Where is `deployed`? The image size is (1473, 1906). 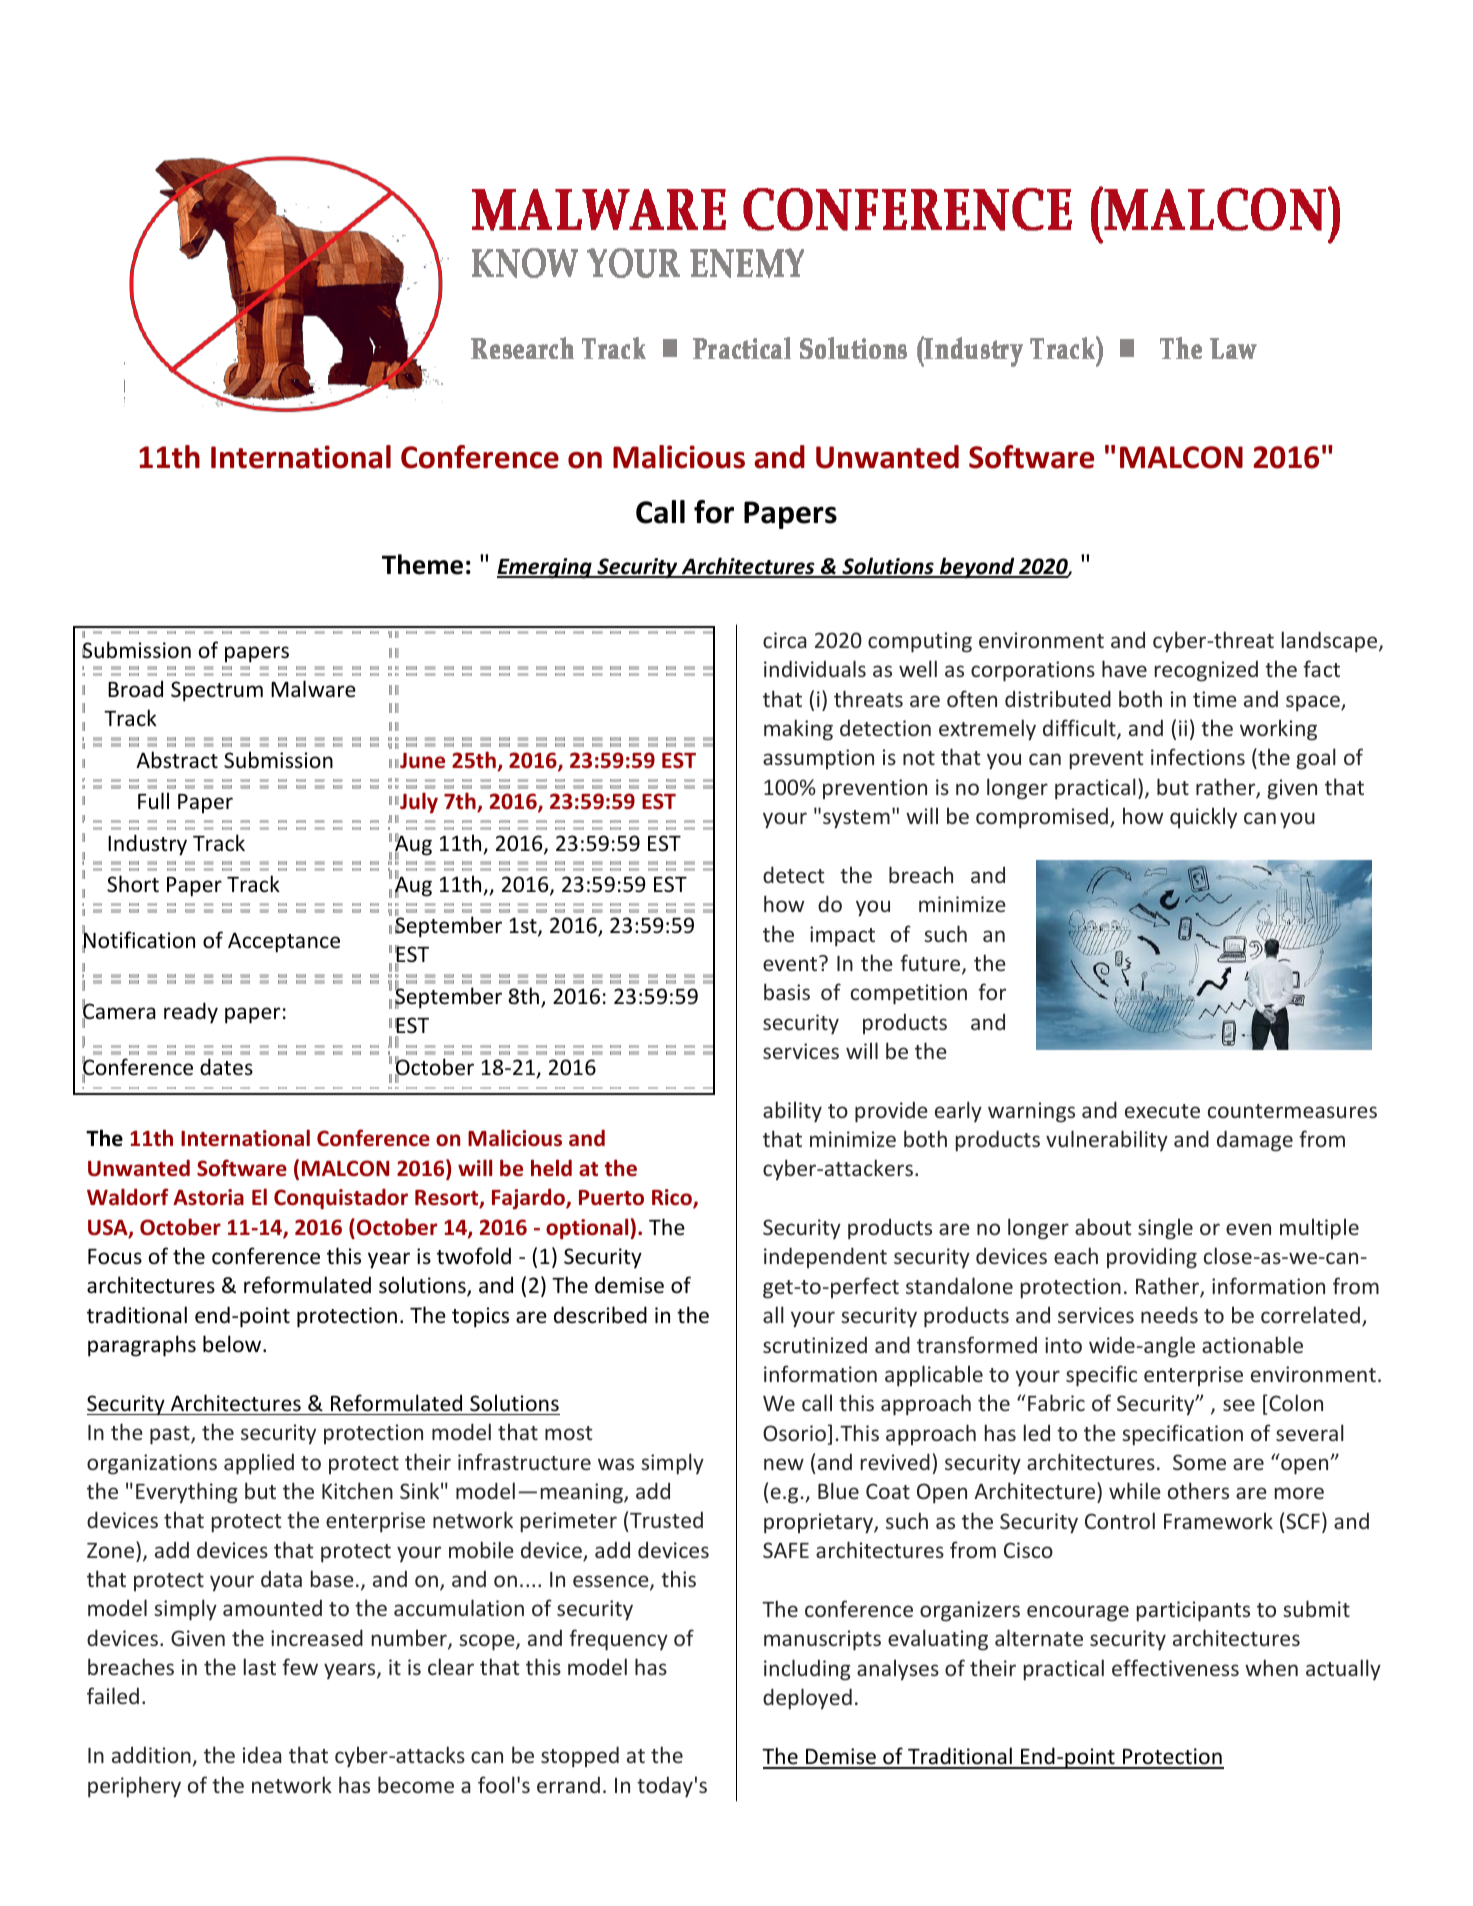 deployed is located at coordinates (807, 1699).
